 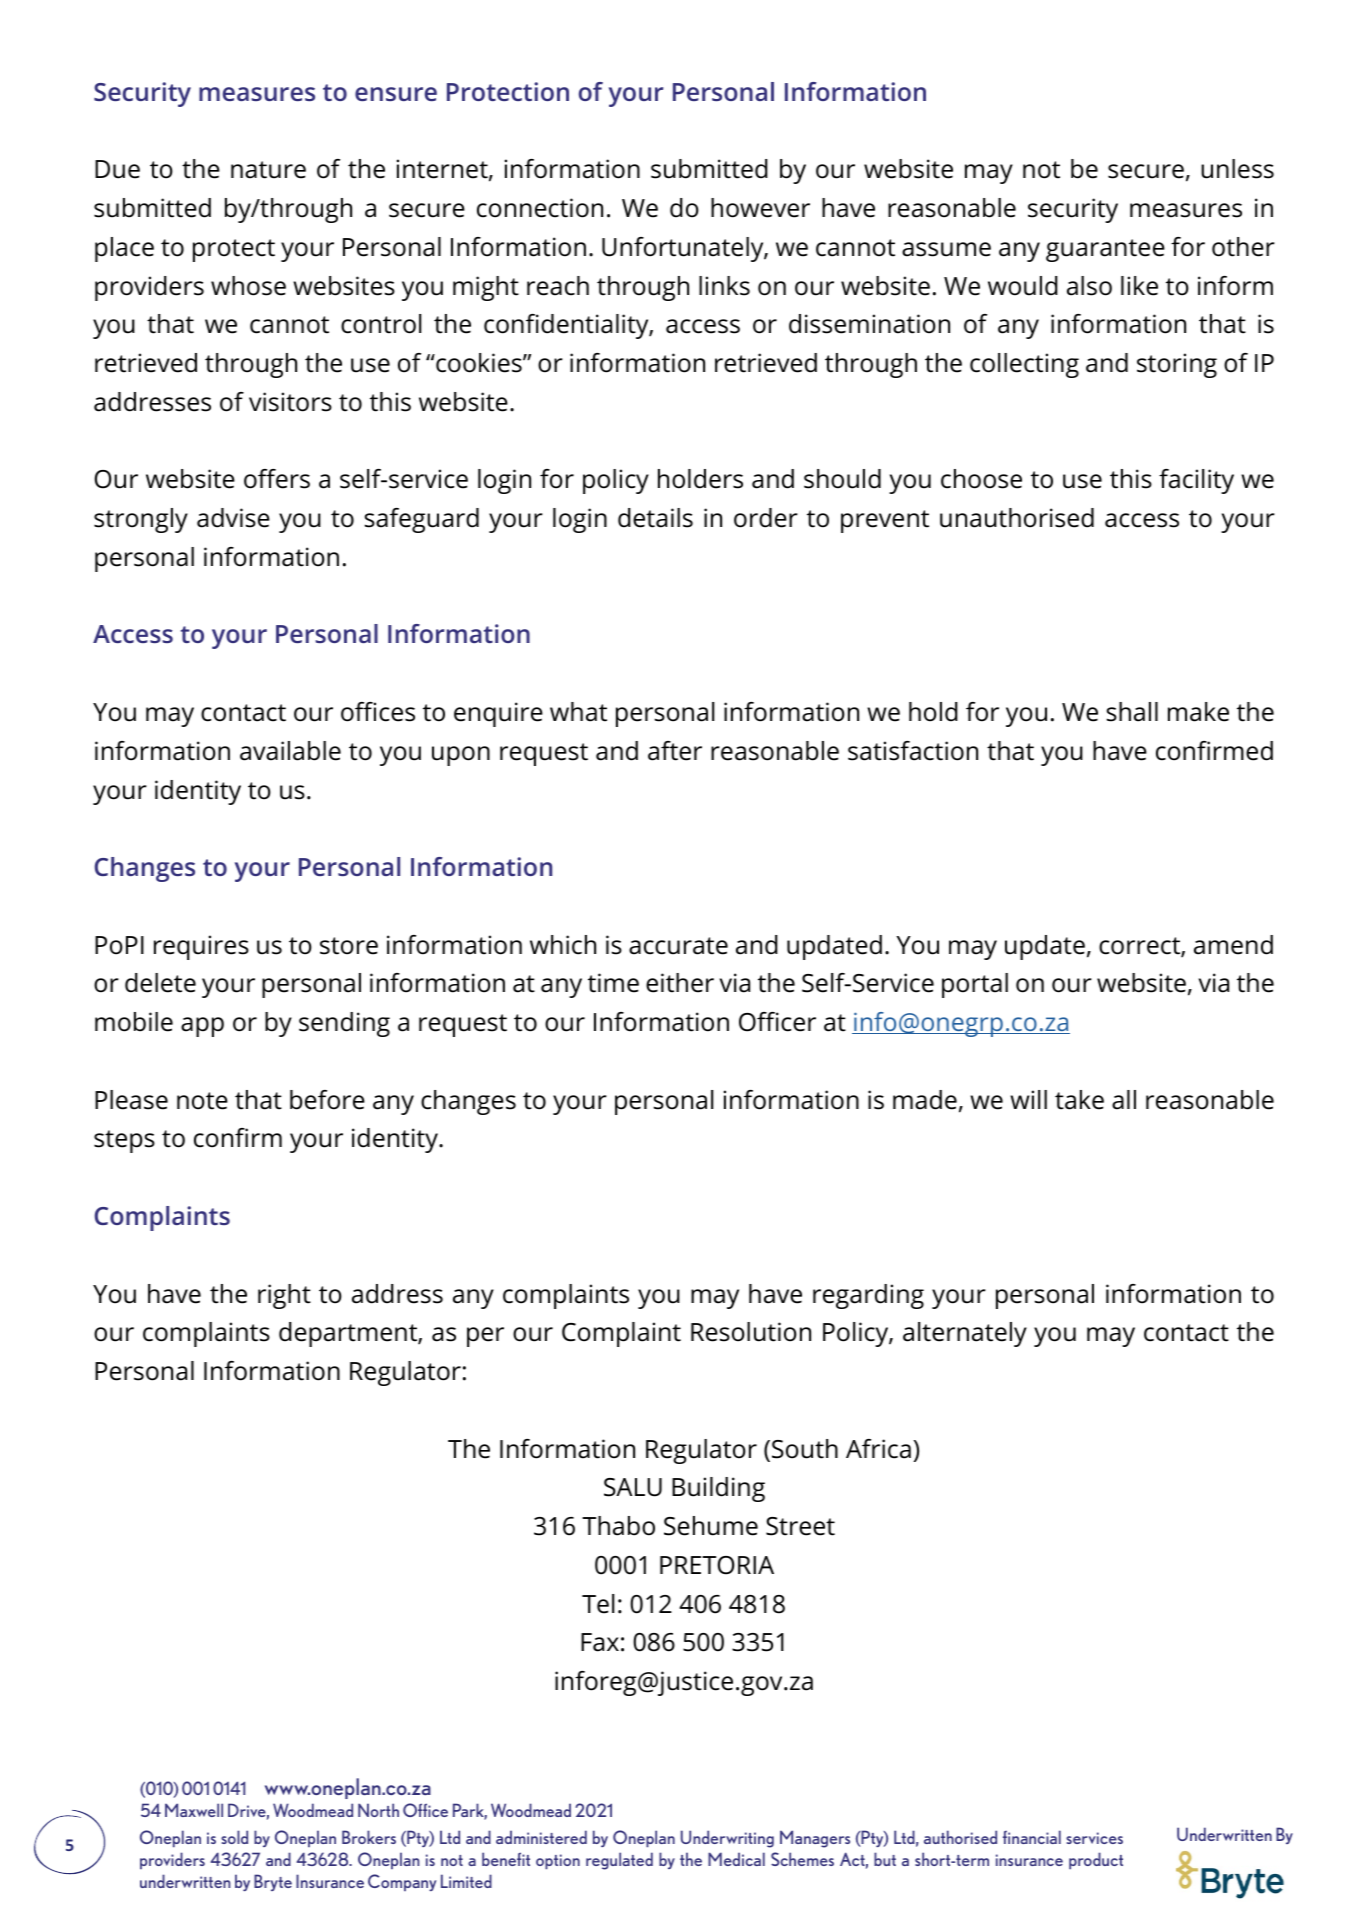 I want to click on however, so click(x=760, y=208).
